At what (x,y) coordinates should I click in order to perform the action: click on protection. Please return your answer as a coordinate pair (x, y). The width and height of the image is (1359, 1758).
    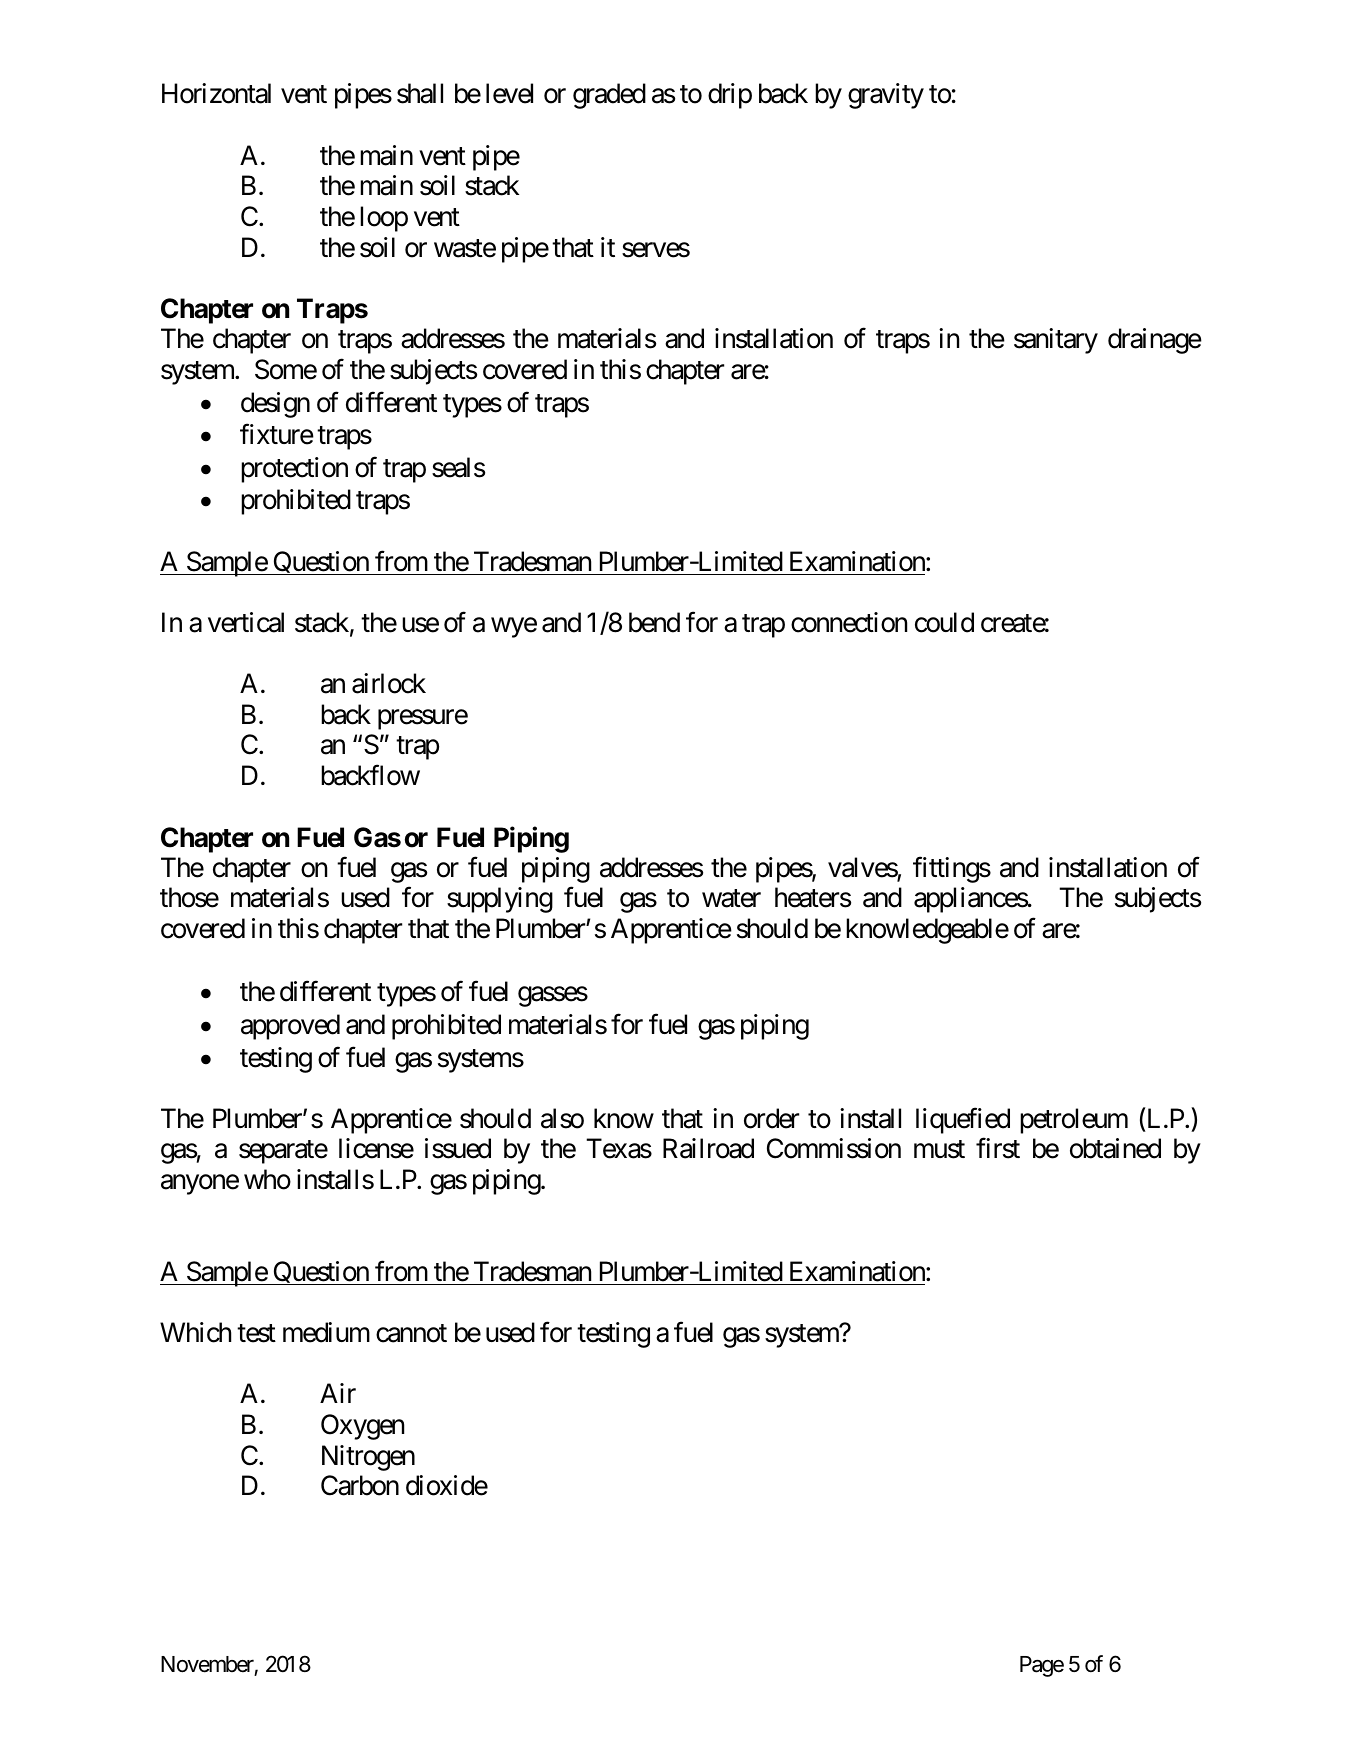
    Looking at the image, I should click on (294, 470).
